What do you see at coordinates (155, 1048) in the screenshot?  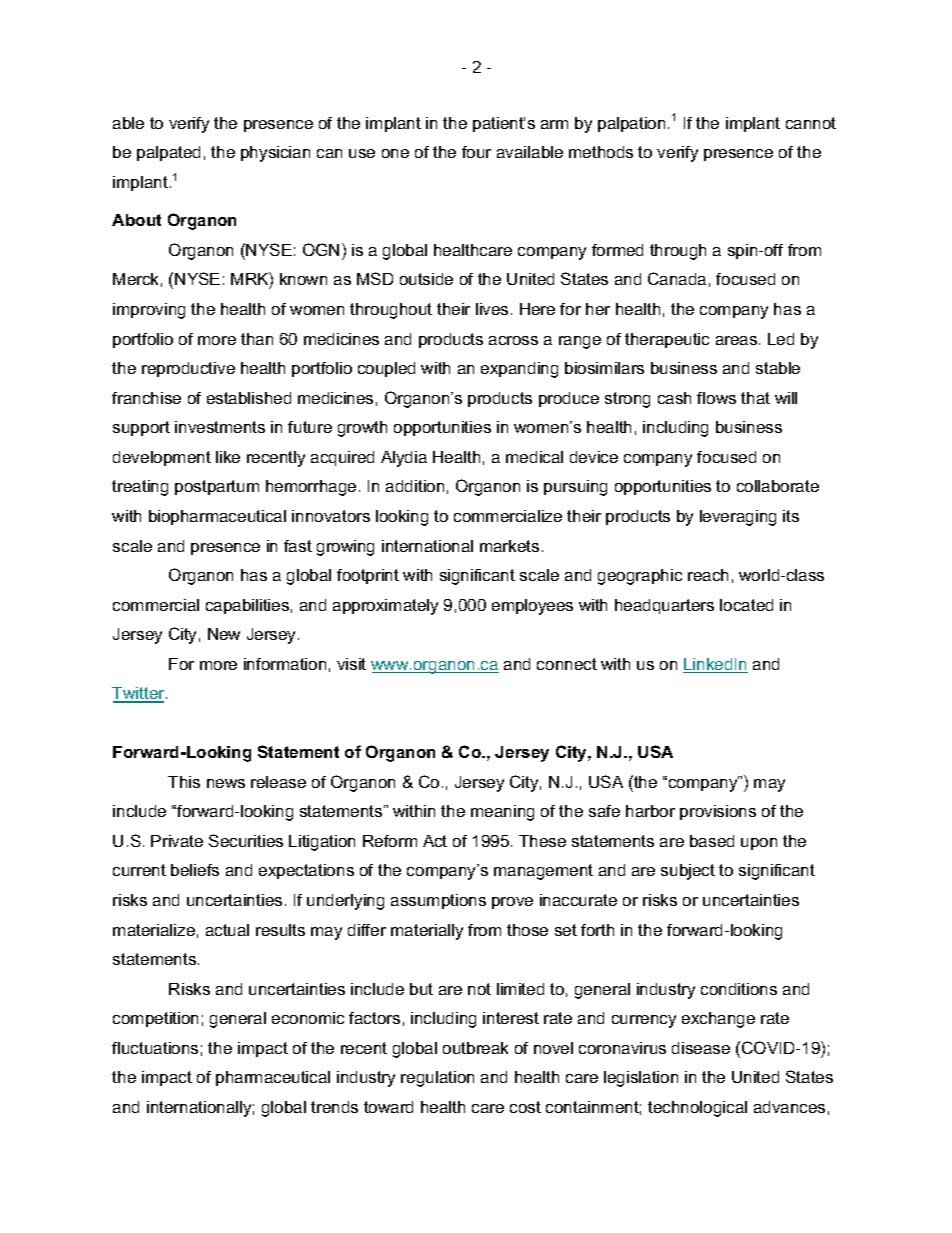 I see `fluctuations` at bounding box center [155, 1048].
